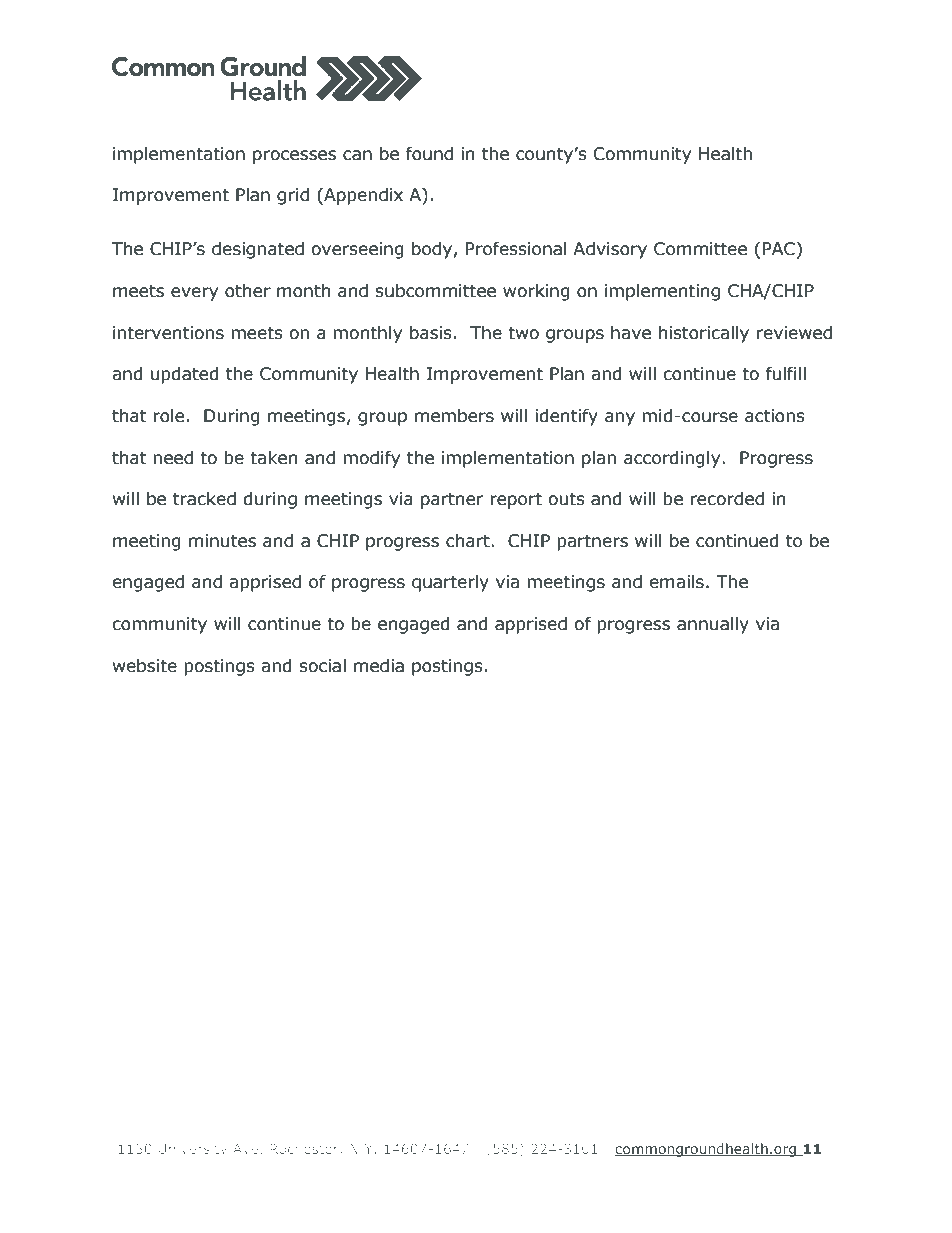 The width and height of the screenshot is (952, 1233). Describe the element at coordinates (293, 196) in the screenshot. I see `grid` at that location.
